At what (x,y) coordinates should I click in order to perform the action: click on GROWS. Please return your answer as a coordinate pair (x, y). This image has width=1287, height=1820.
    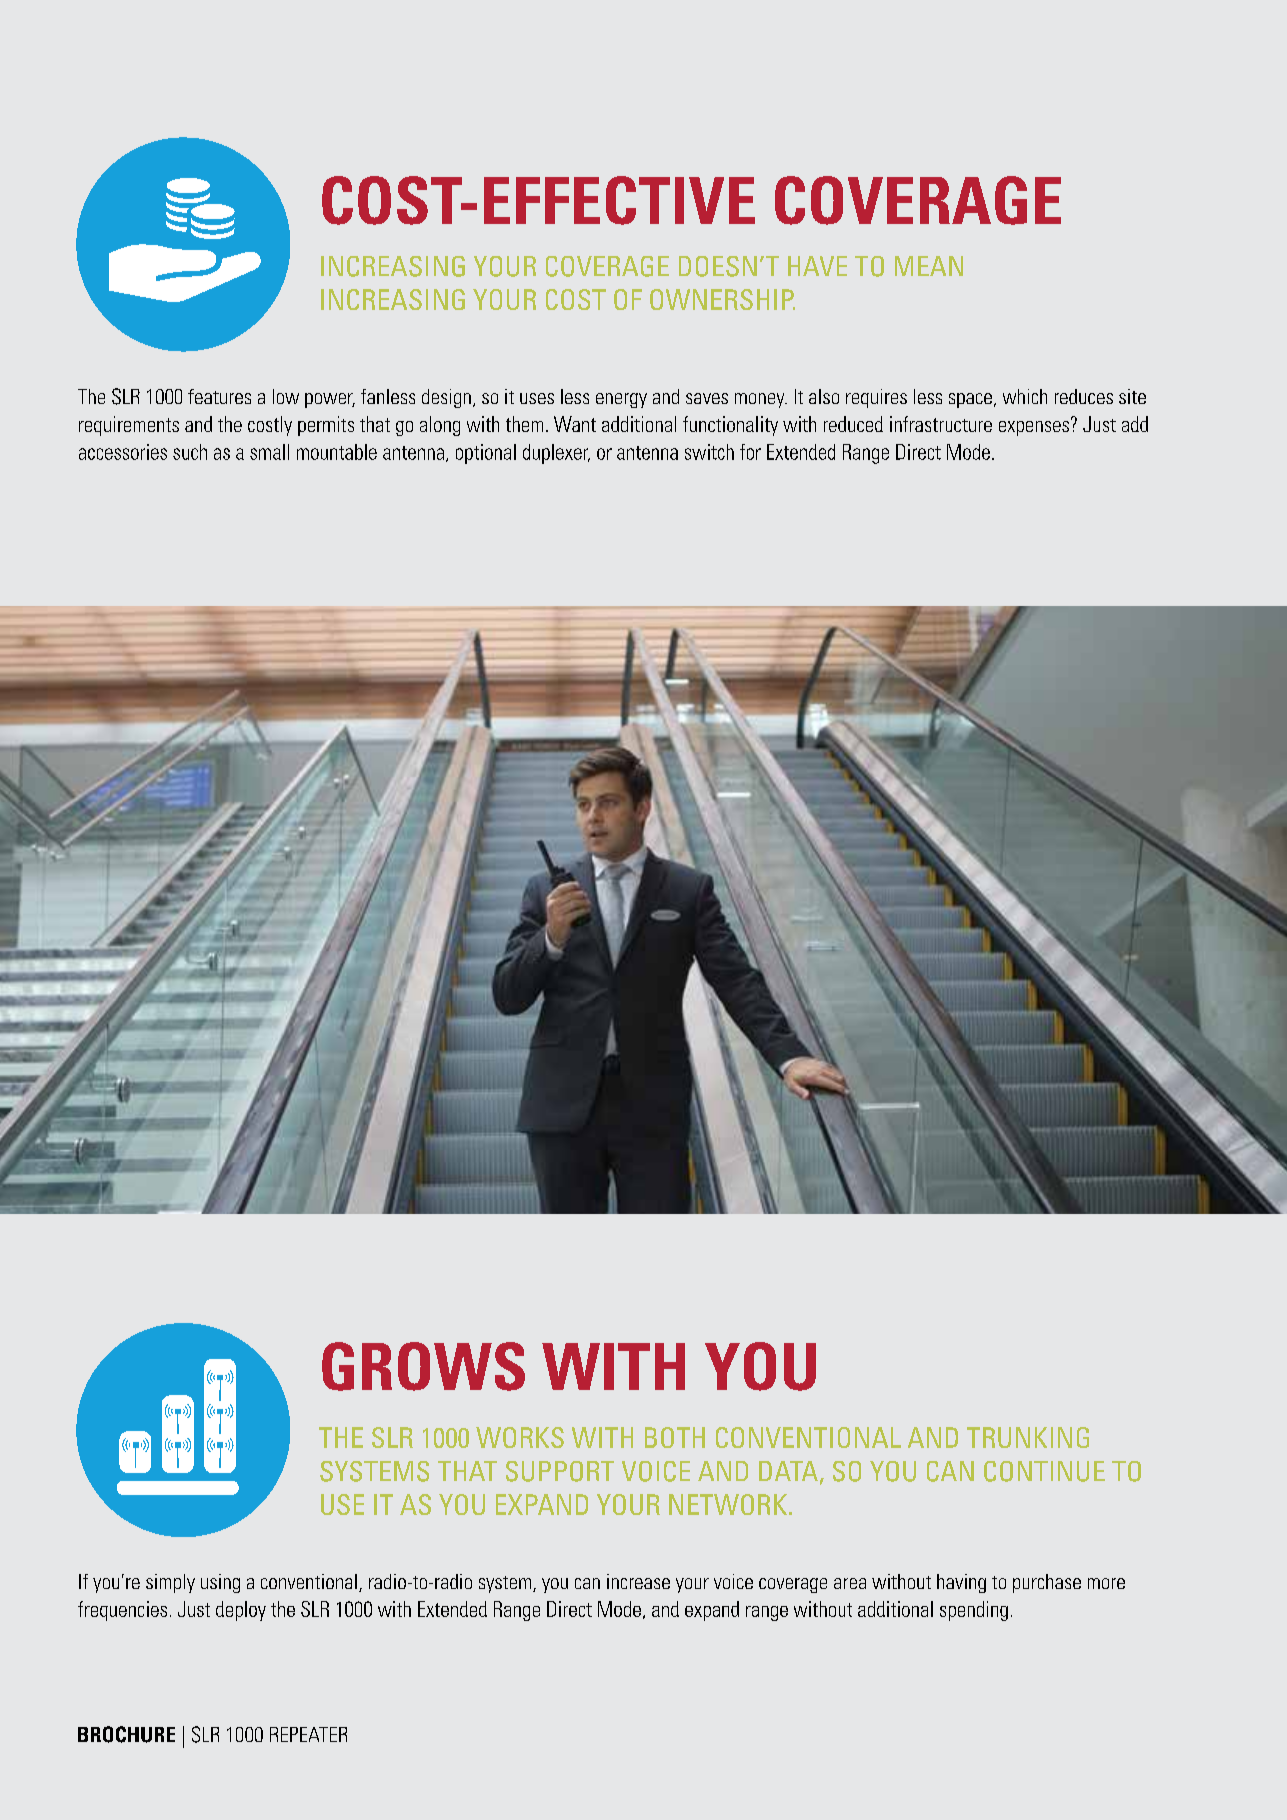
    Looking at the image, I should click on (423, 1366).
